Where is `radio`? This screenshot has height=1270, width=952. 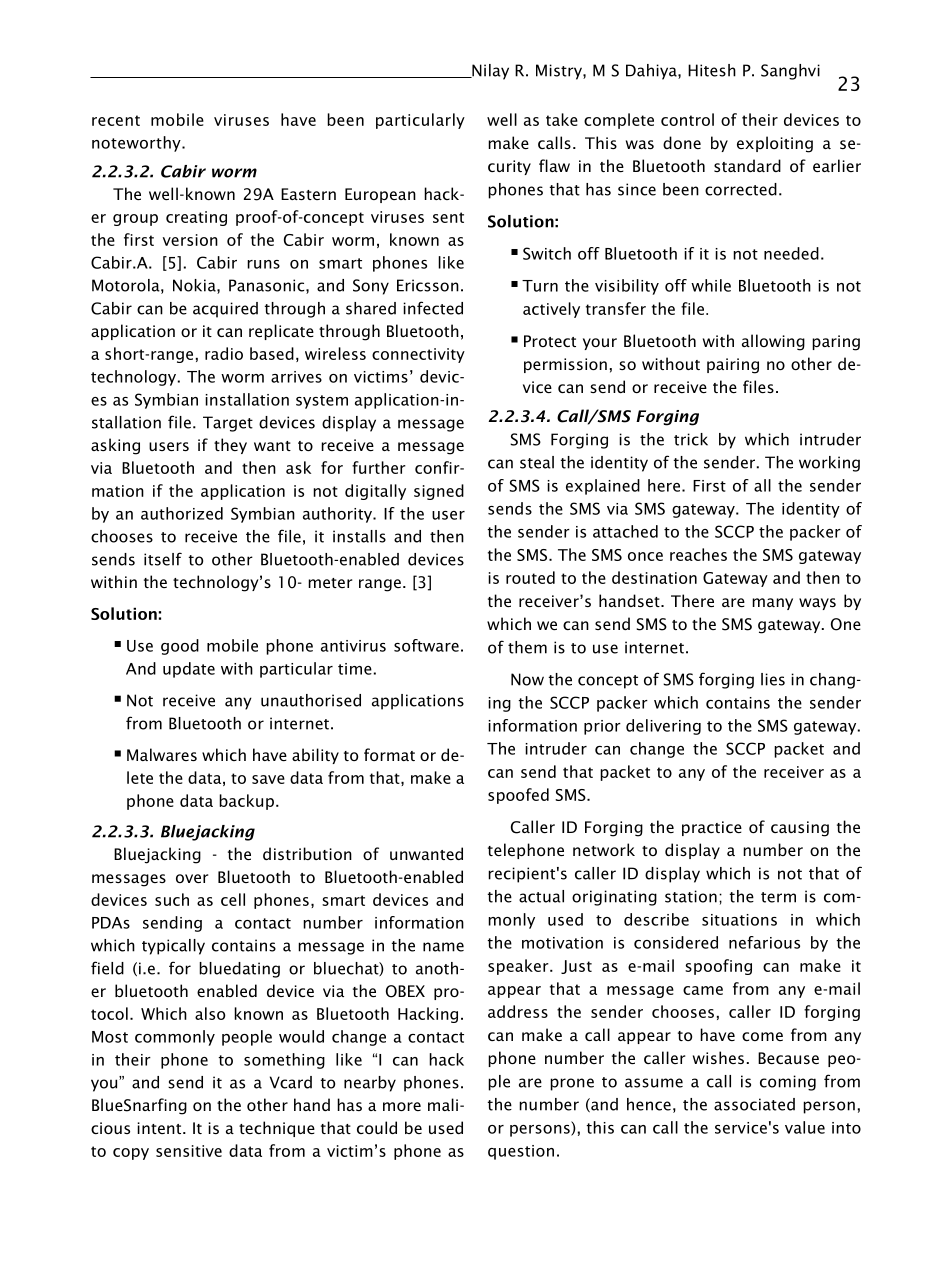
radio is located at coordinates (224, 353).
